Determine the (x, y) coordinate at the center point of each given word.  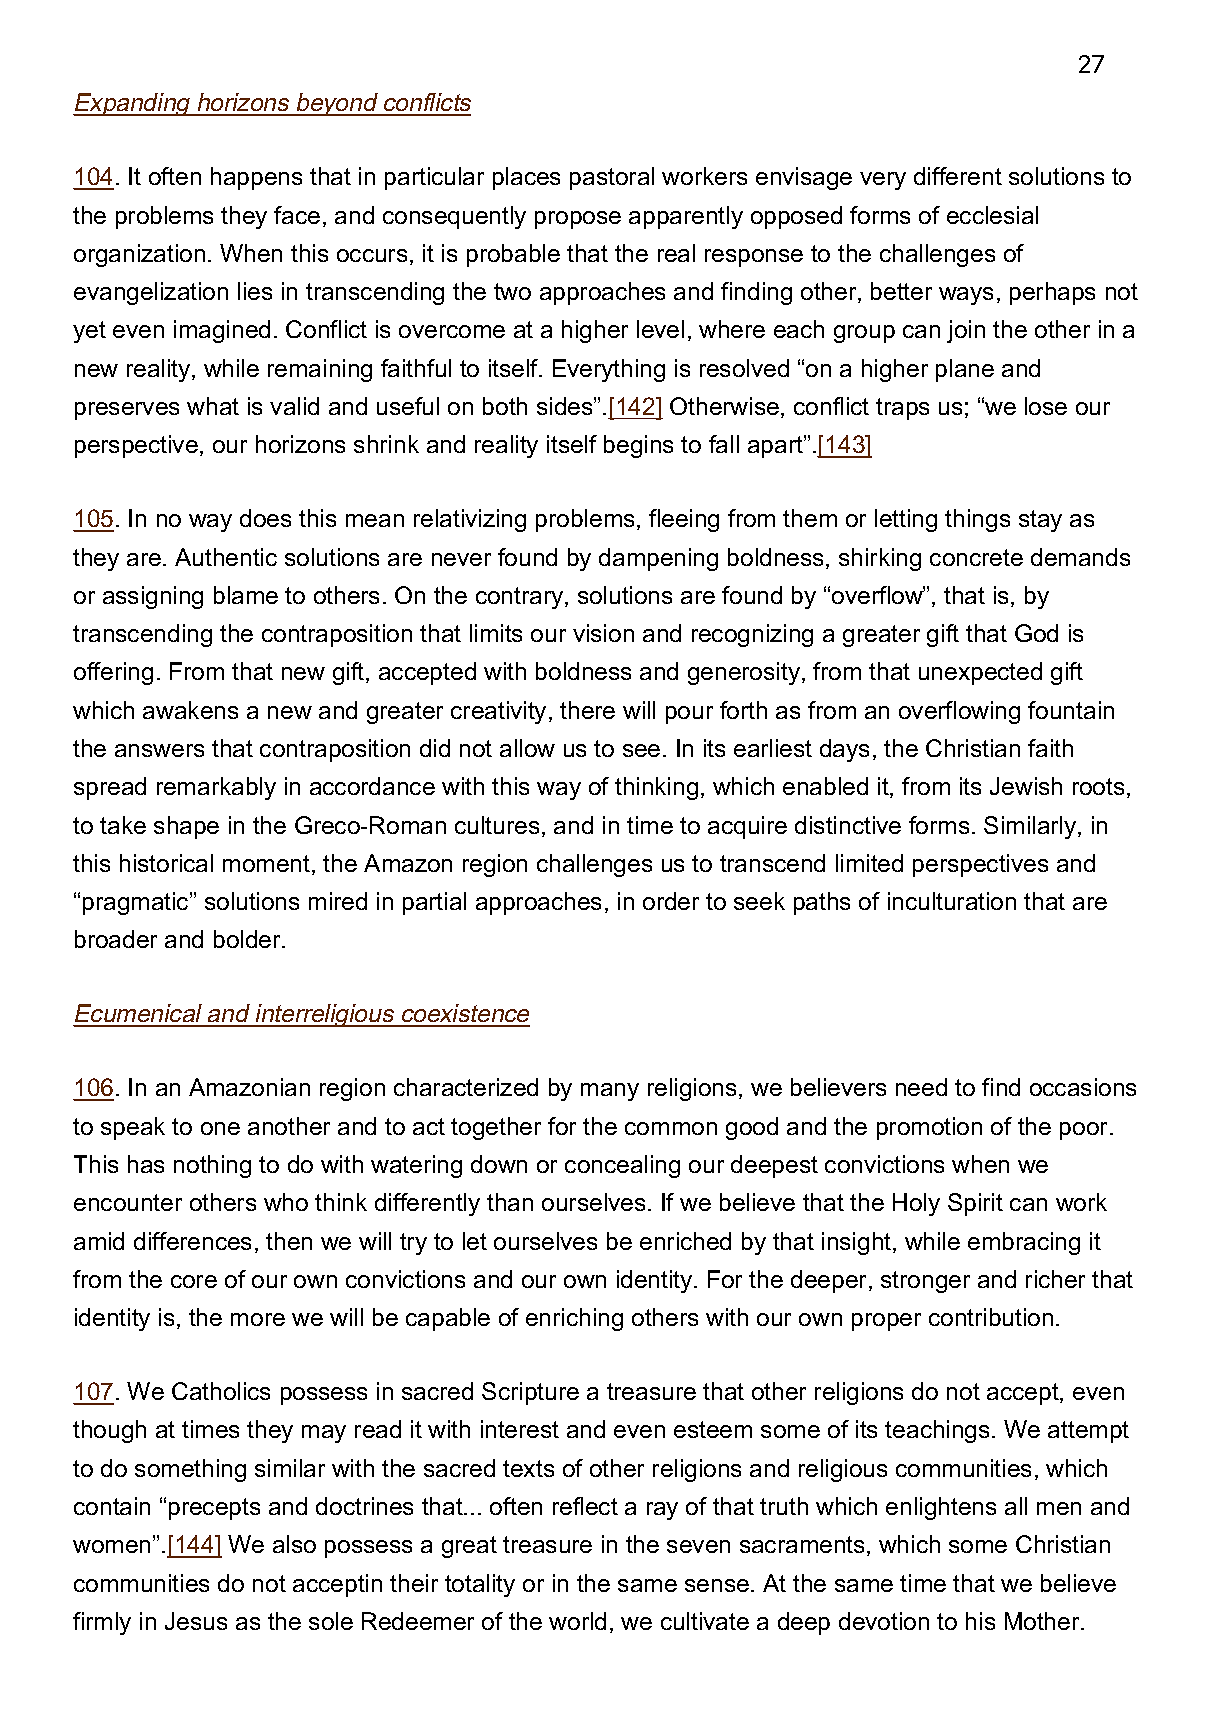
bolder (248, 939)
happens (256, 178)
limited (869, 863)
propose (578, 220)
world (577, 1621)
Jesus (196, 1621)
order (671, 901)
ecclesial (992, 215)
